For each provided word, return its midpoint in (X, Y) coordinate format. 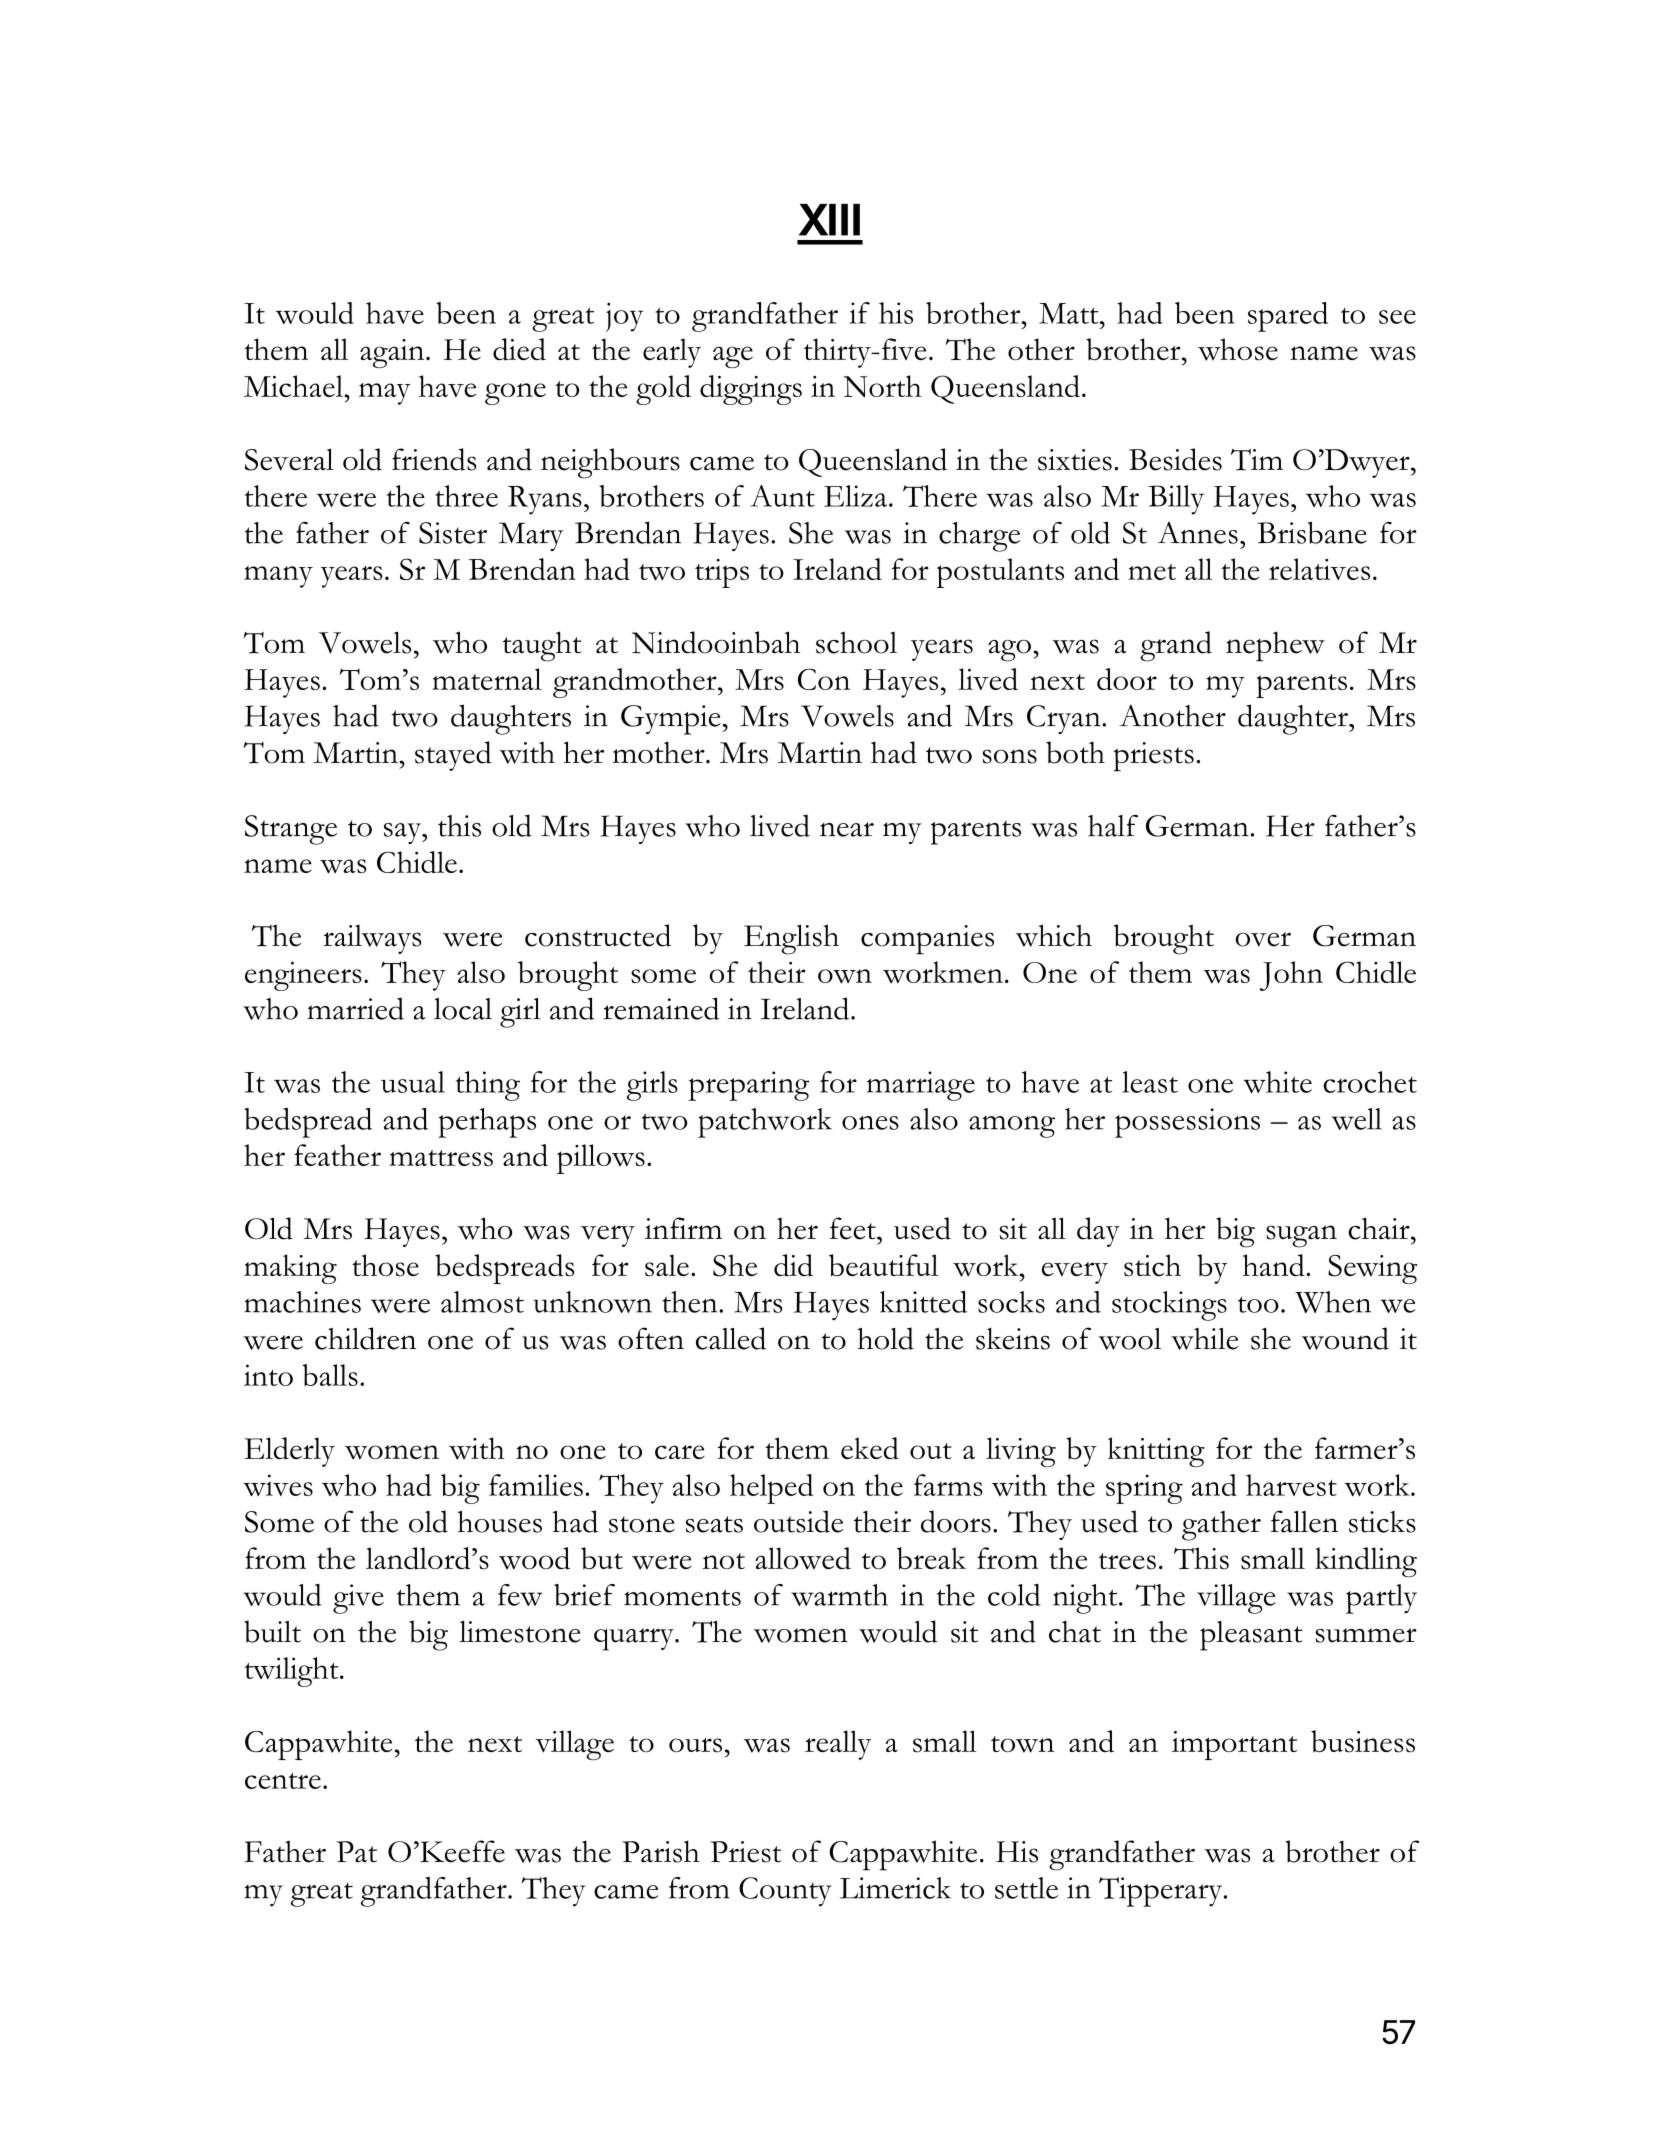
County (785, 1892)
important (1234, 1745)
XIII (829, 220)
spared (1288, 317)
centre (283, 1781)
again (393, 353)
